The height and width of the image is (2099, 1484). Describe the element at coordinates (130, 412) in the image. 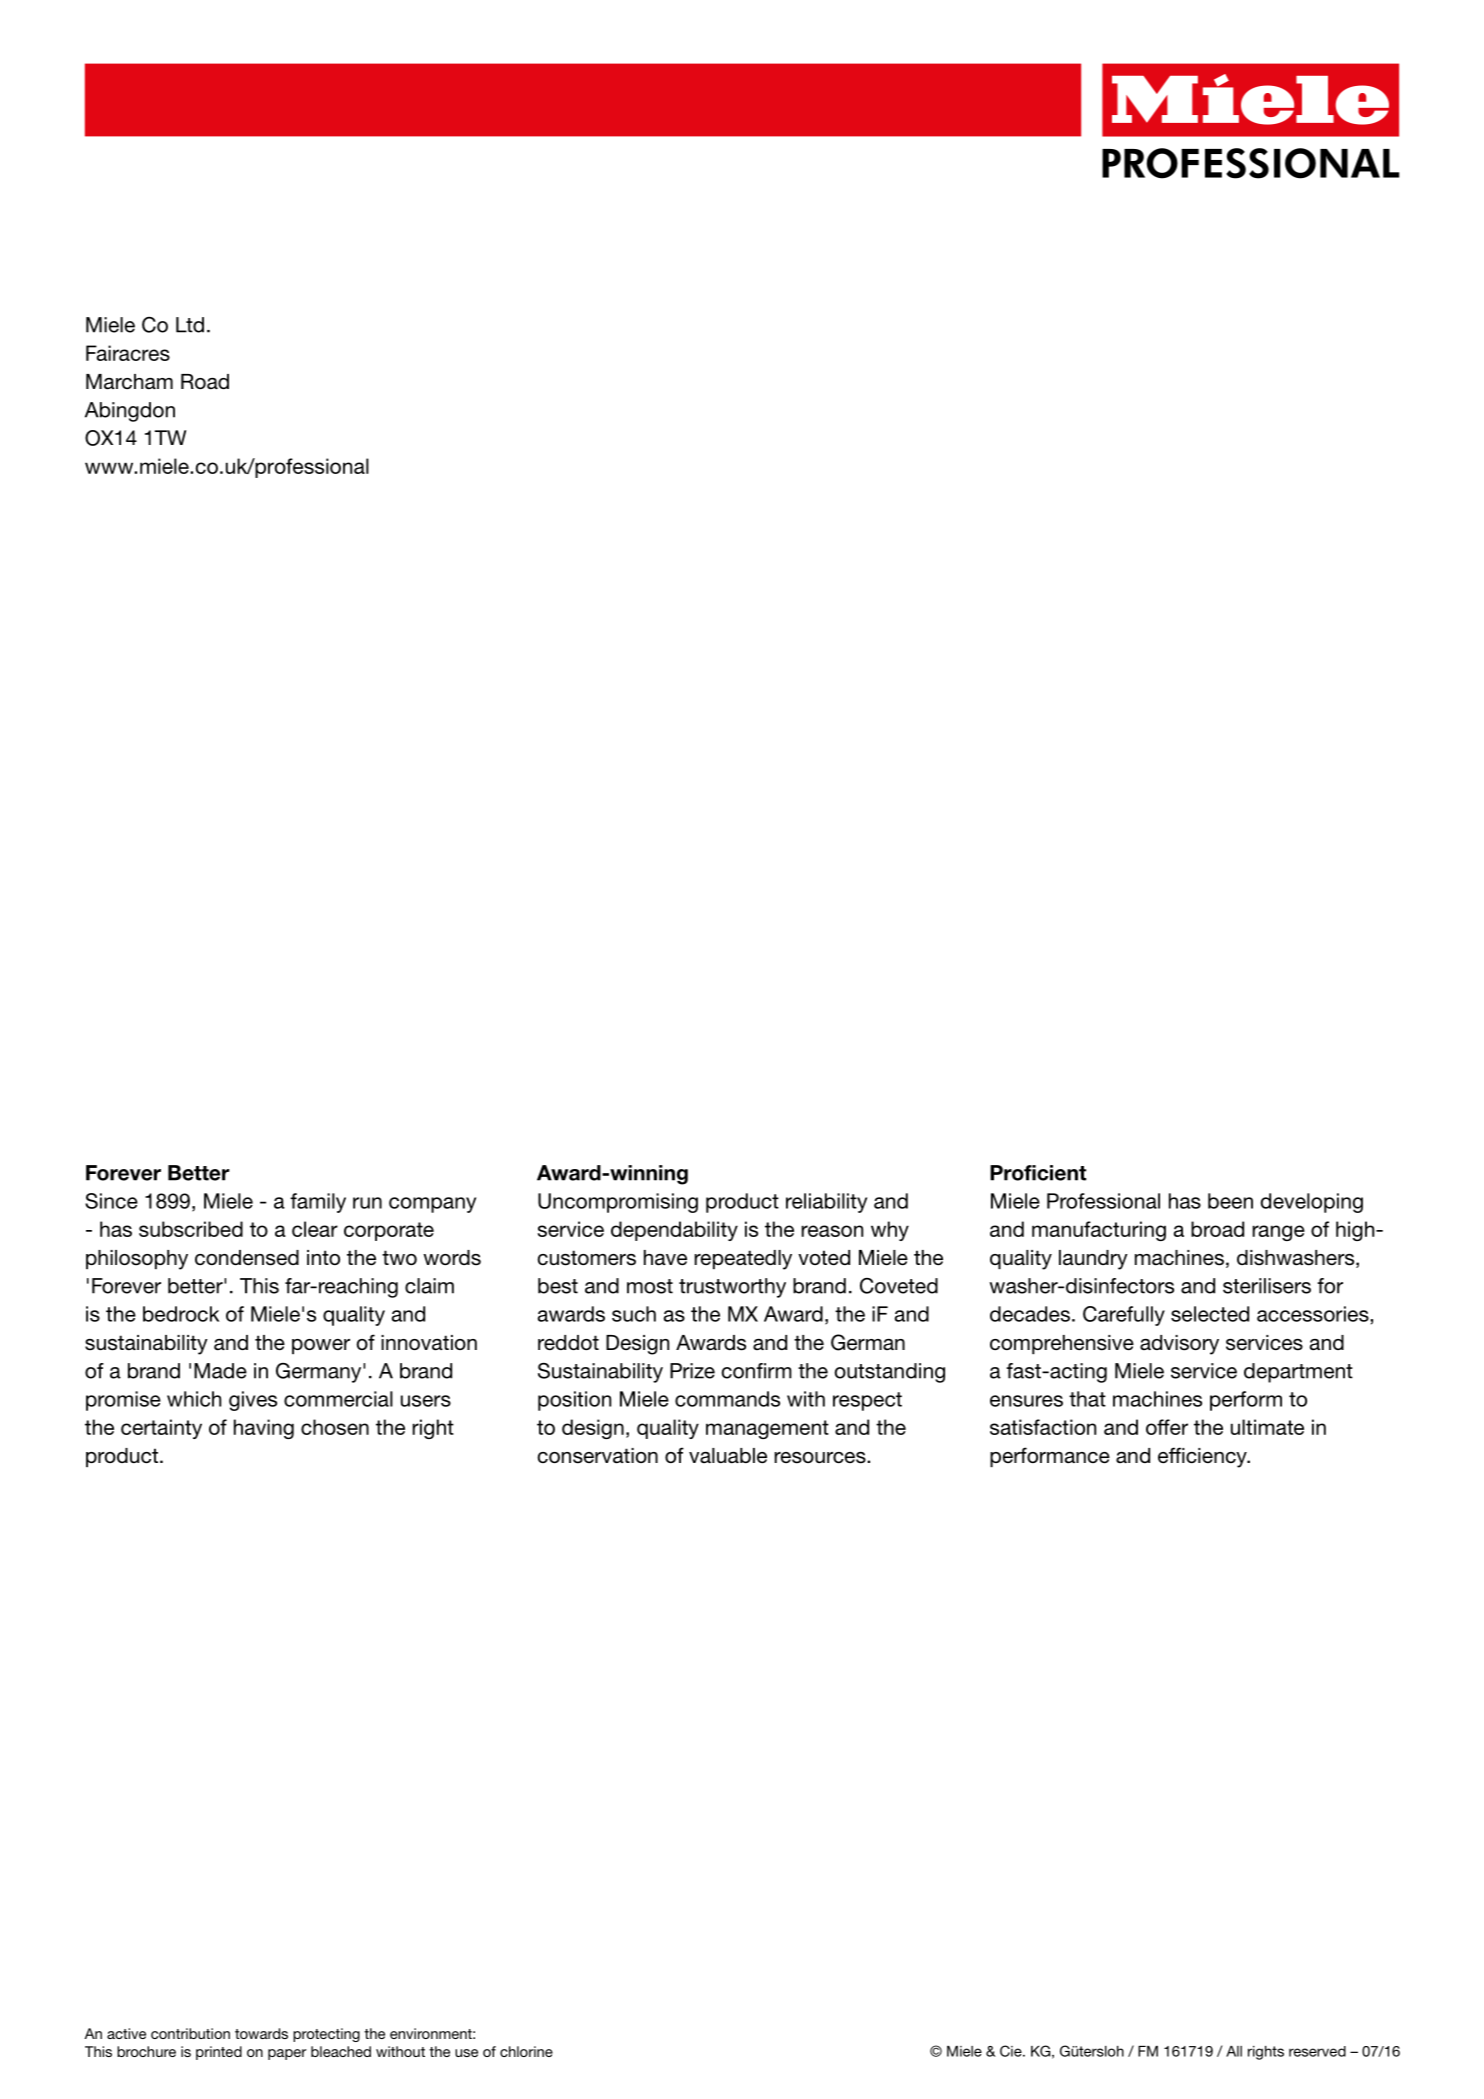

I see `Abingdon` at that location.
